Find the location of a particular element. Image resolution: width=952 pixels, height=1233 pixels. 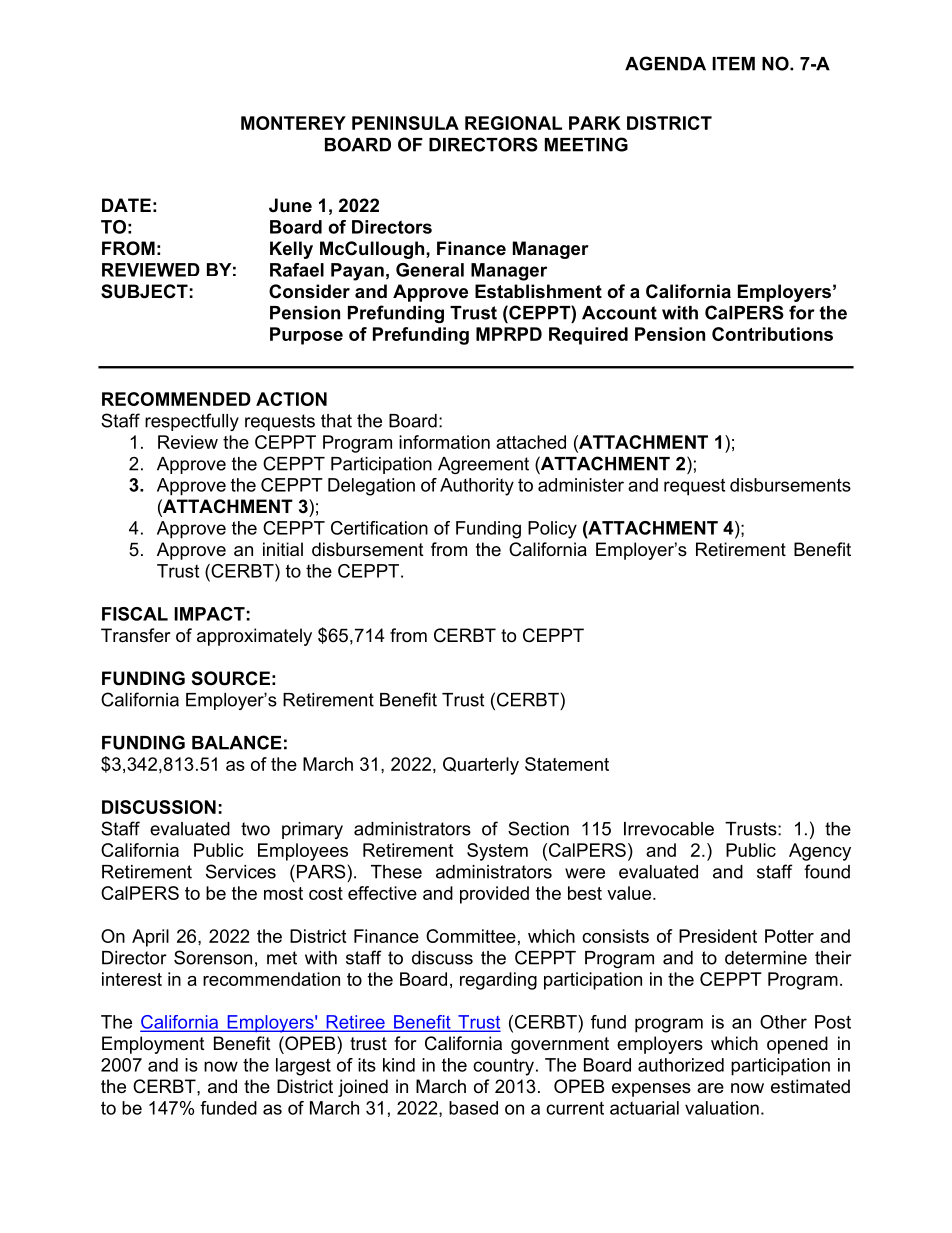

Contributions is located at coordinates (772, 334).
